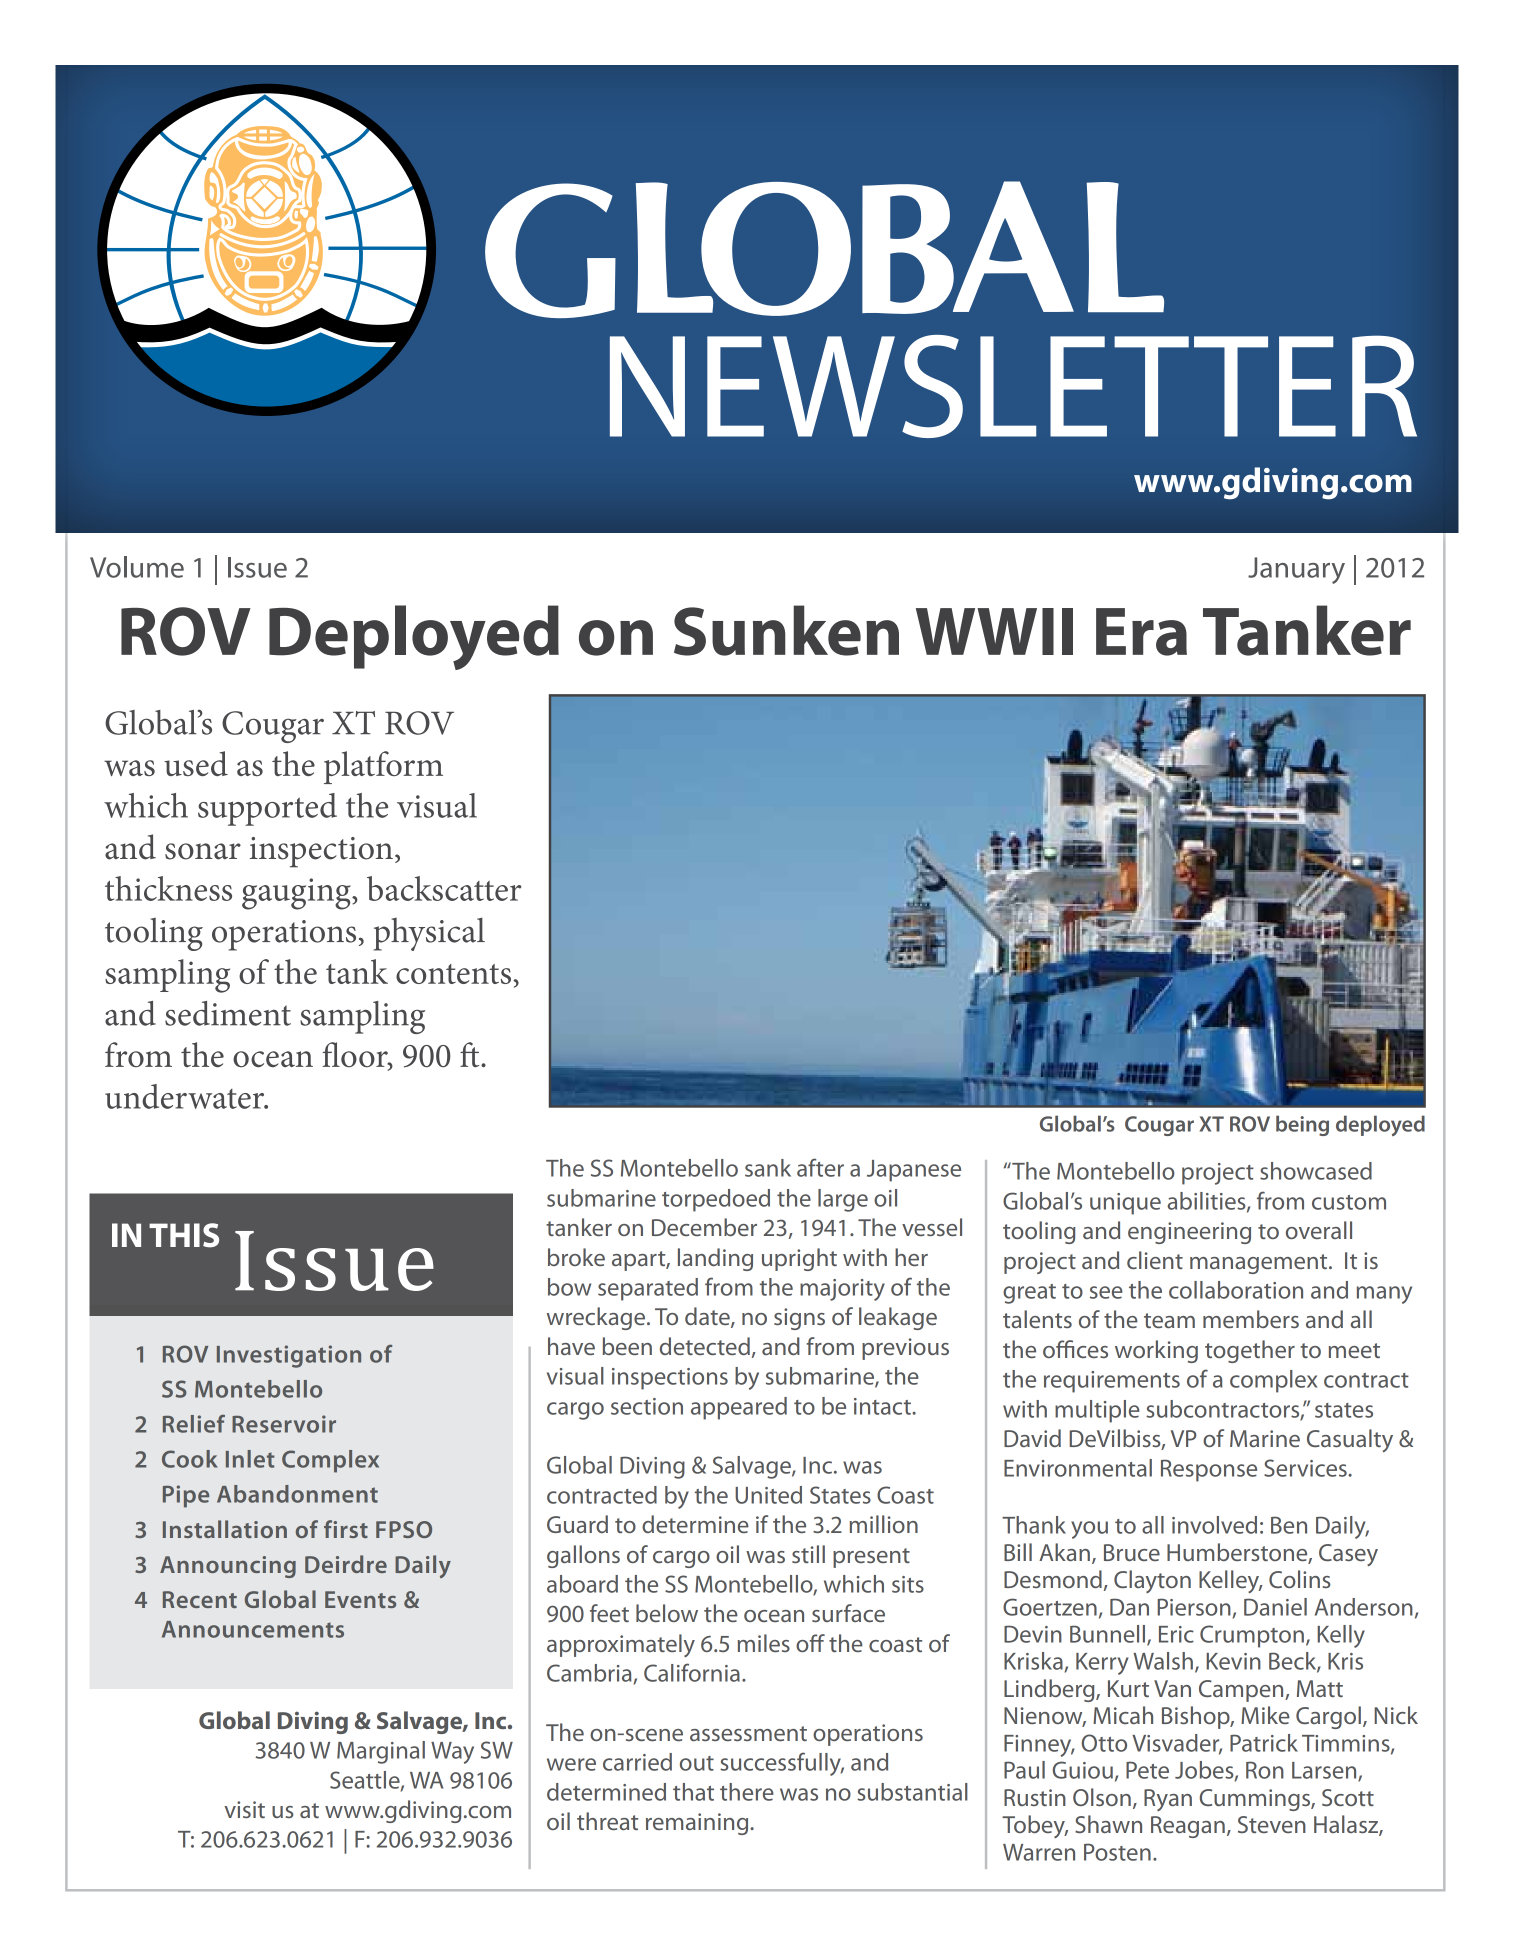  Describe the element at coordinates (297, 894) in the screenshot. I see `gauging` at that location.
